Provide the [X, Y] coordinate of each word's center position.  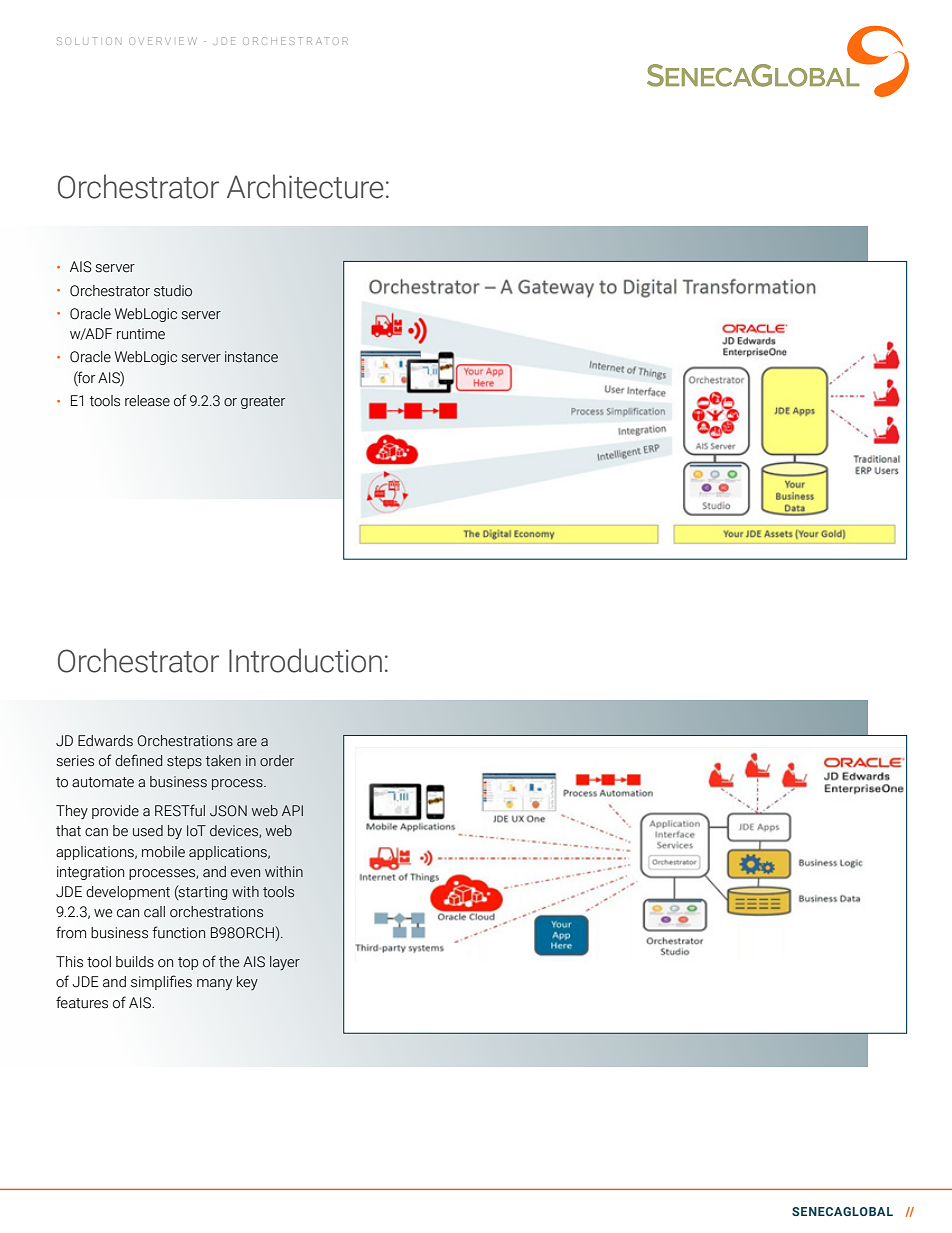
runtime [141, 334]
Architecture [305, 186]
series [75, 761]
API [292, 810]
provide [115, 812]
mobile [163, 852]
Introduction [305, 660]
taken [223, 761]
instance [251, 357]
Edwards [105, 741]
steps [184, 762]
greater [263, 402]
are [247, 742]
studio [173, 291]
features [82, 1002]
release [147, 401]
